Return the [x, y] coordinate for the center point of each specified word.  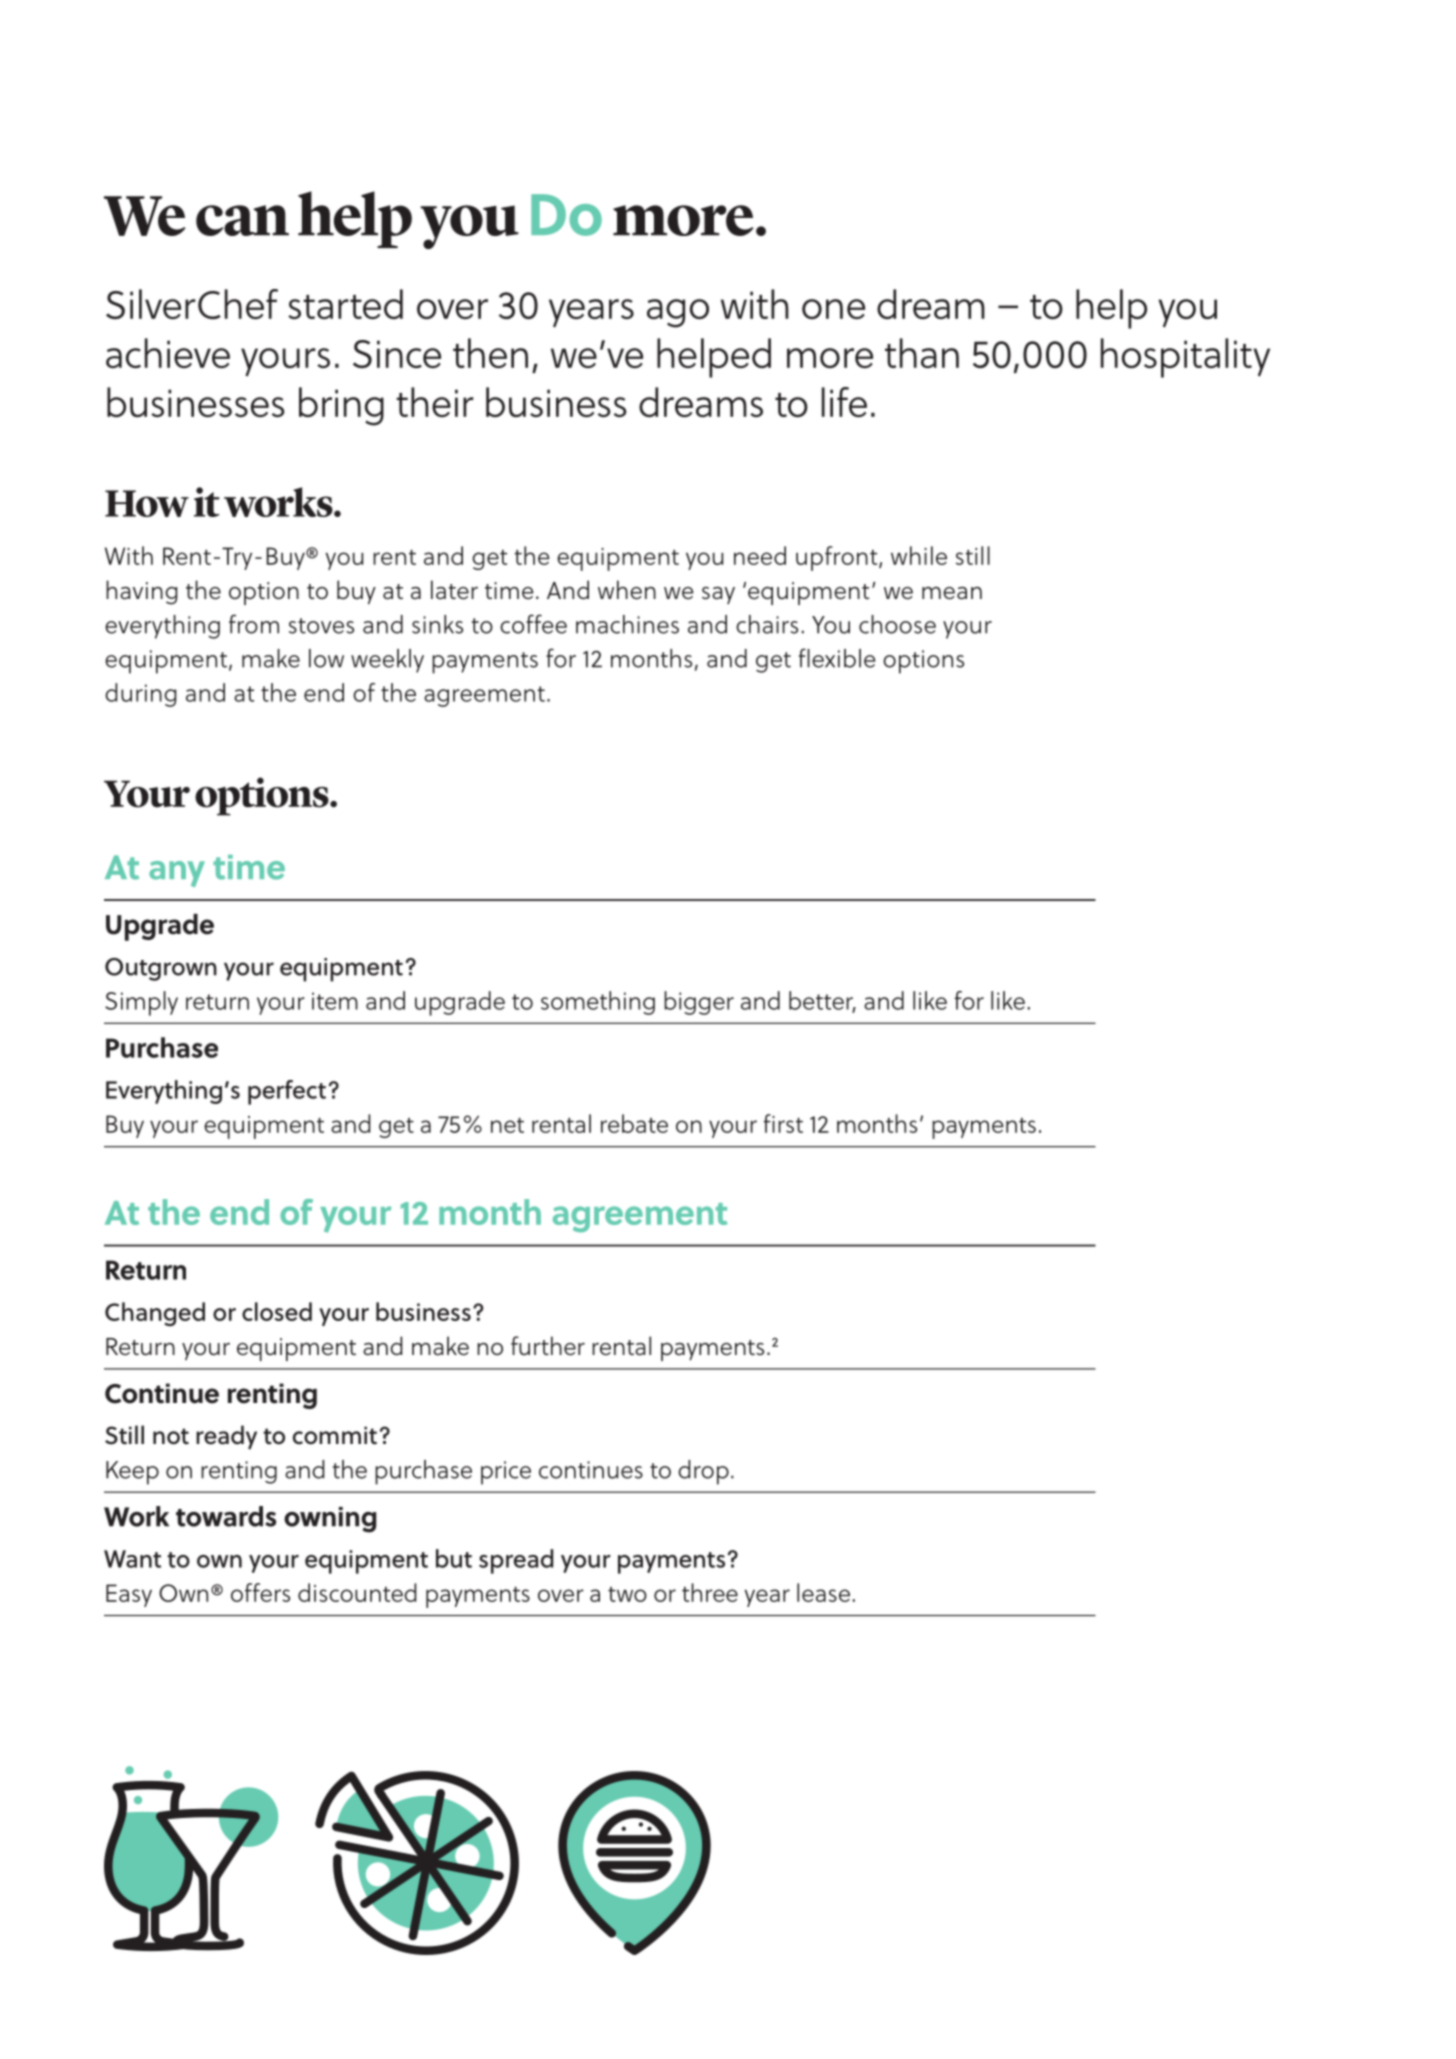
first [783, 1123]
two [627, 1594]
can [242, 220]
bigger [699, 1003]
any [177, 874]
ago [678, 313]
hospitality [1185, 358]
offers [260, 1592]
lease [823, 1592]
